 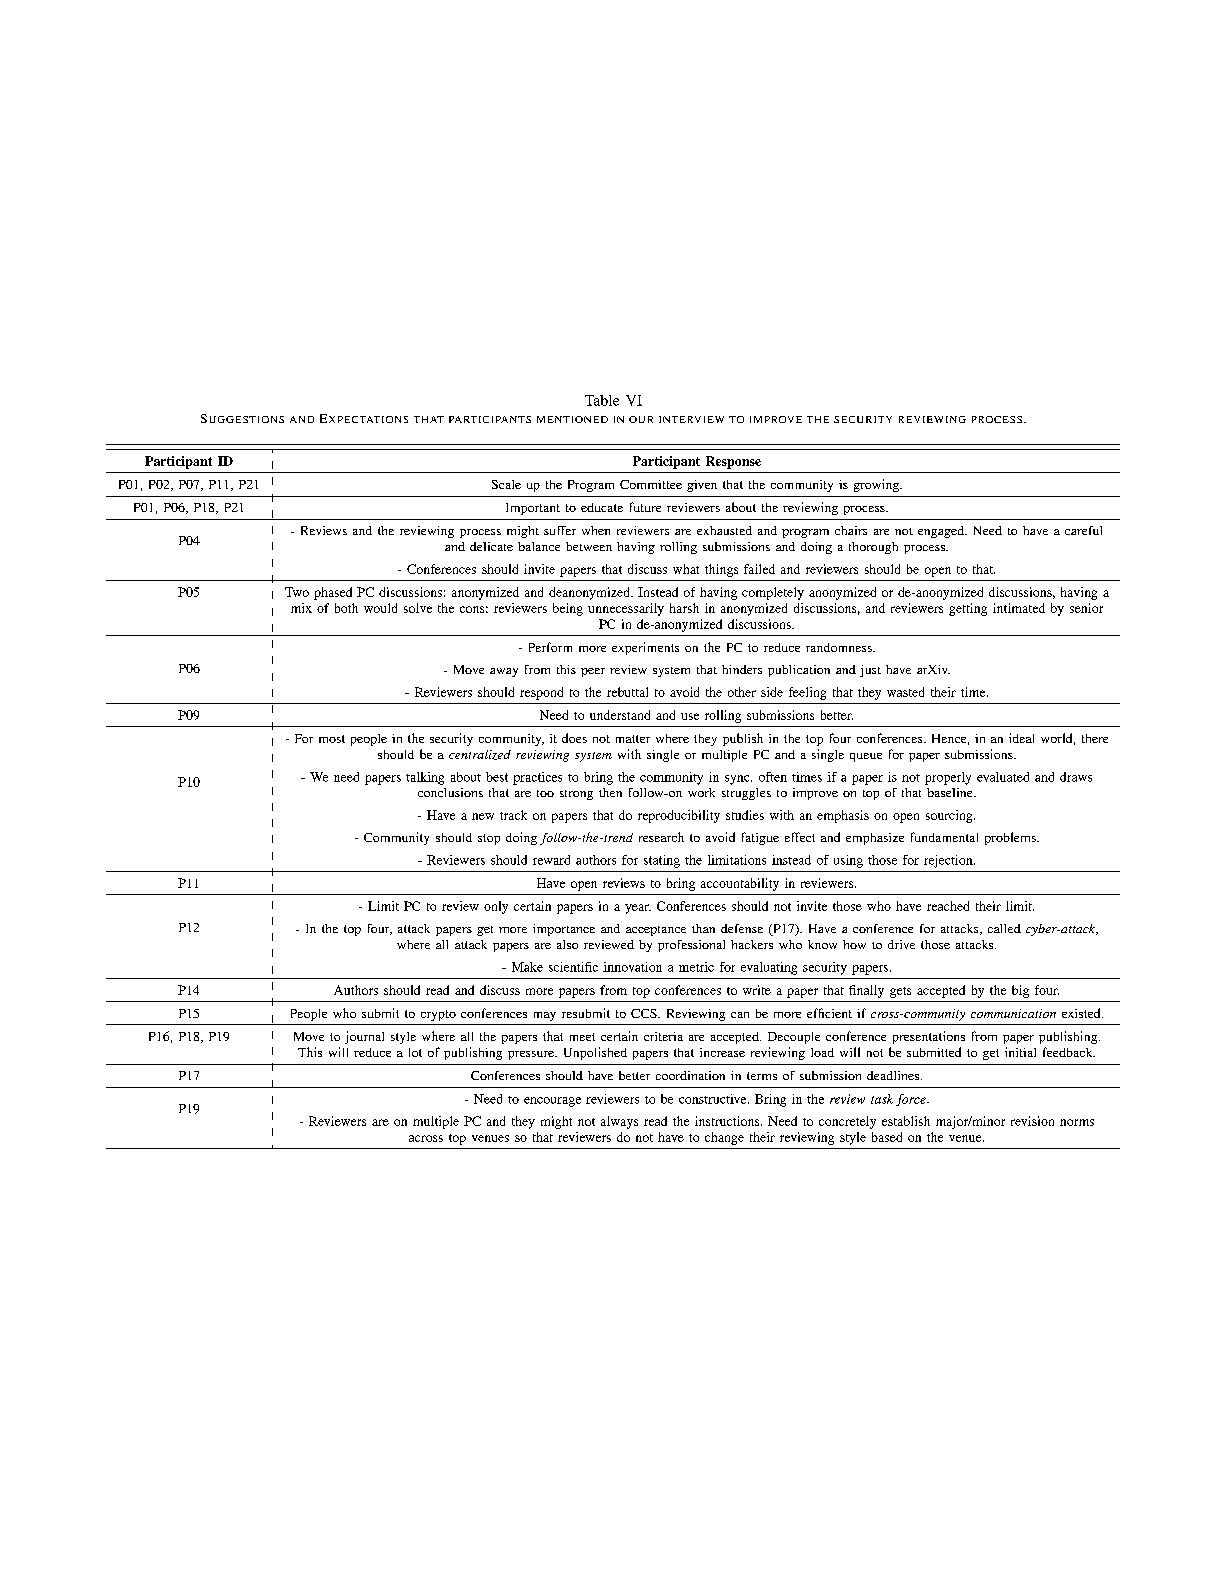 I want to click on growing, so click(x=877, y=485).
